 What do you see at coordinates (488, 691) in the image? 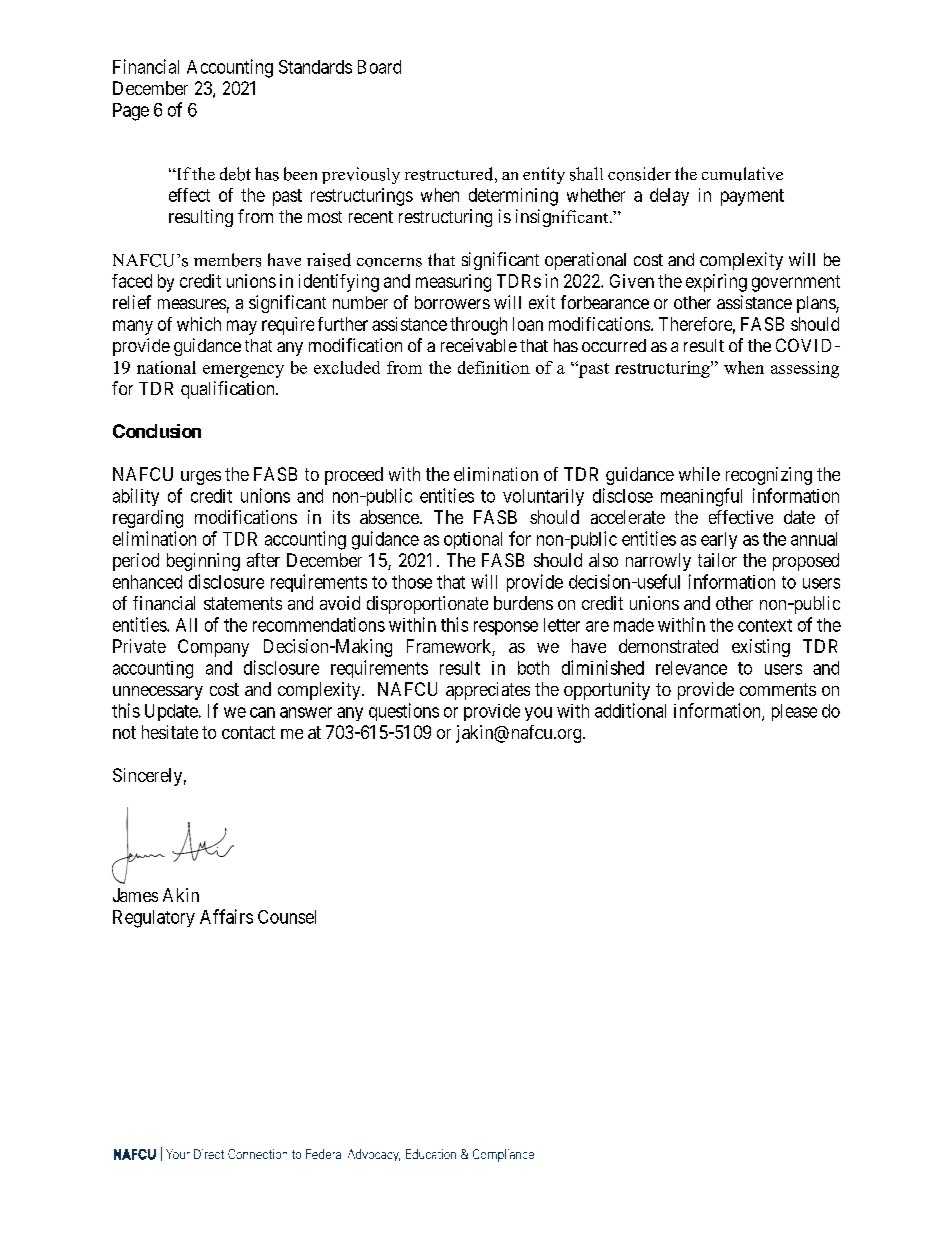
I see `appreciates` at bounding box center [488, 691].
